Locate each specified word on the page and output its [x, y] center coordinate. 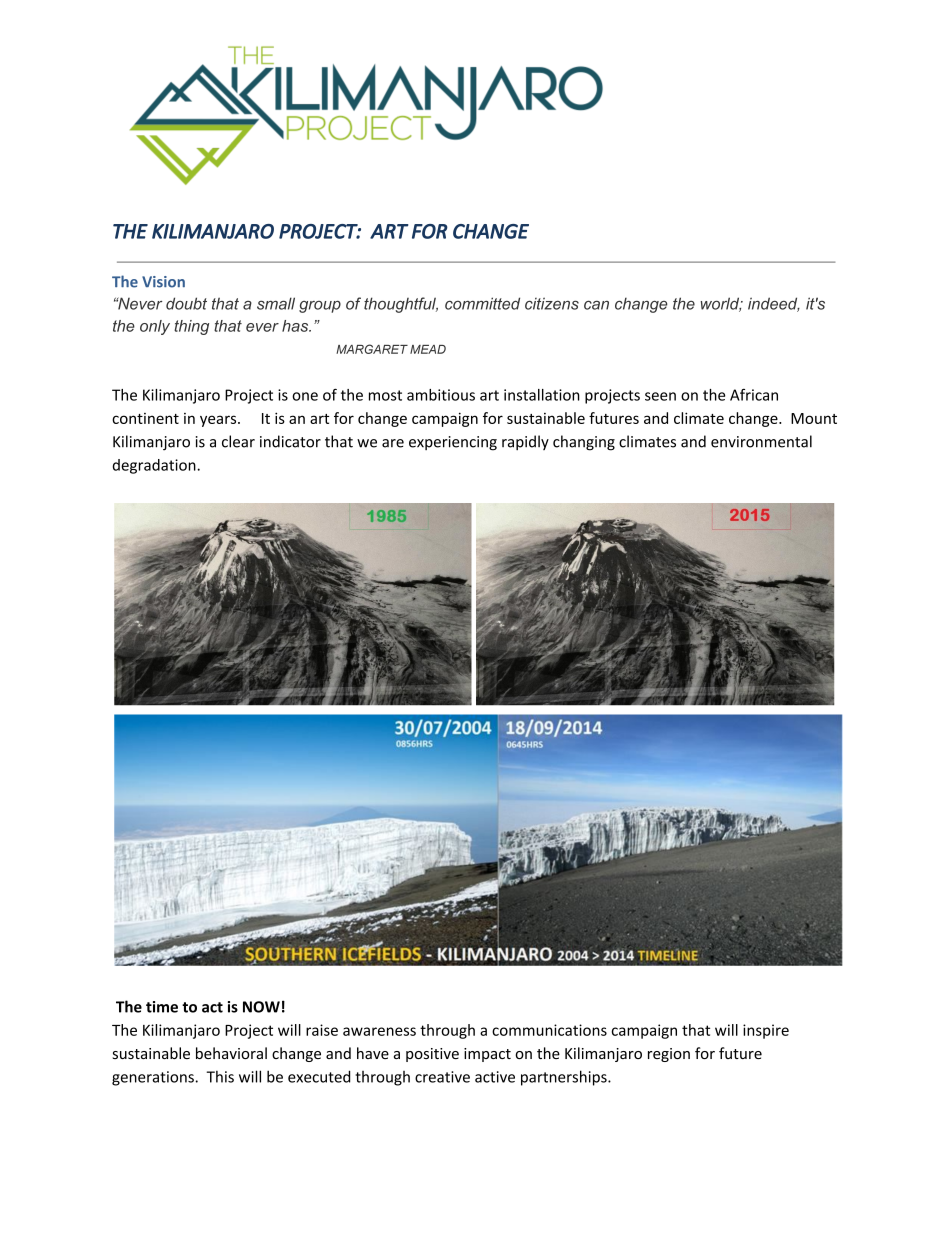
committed [482, 303]
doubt [186, 303]
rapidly [525, 442]
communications [549, 1030]
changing [584, 443]
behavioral [231, 1053]
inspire [766, 1031]
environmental [761, 441]
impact [487, 1055]
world [721, 304]
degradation [155, 466]
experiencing [453, 443]
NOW [261, 1007]
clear [238, 441]
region [669, 1055]
